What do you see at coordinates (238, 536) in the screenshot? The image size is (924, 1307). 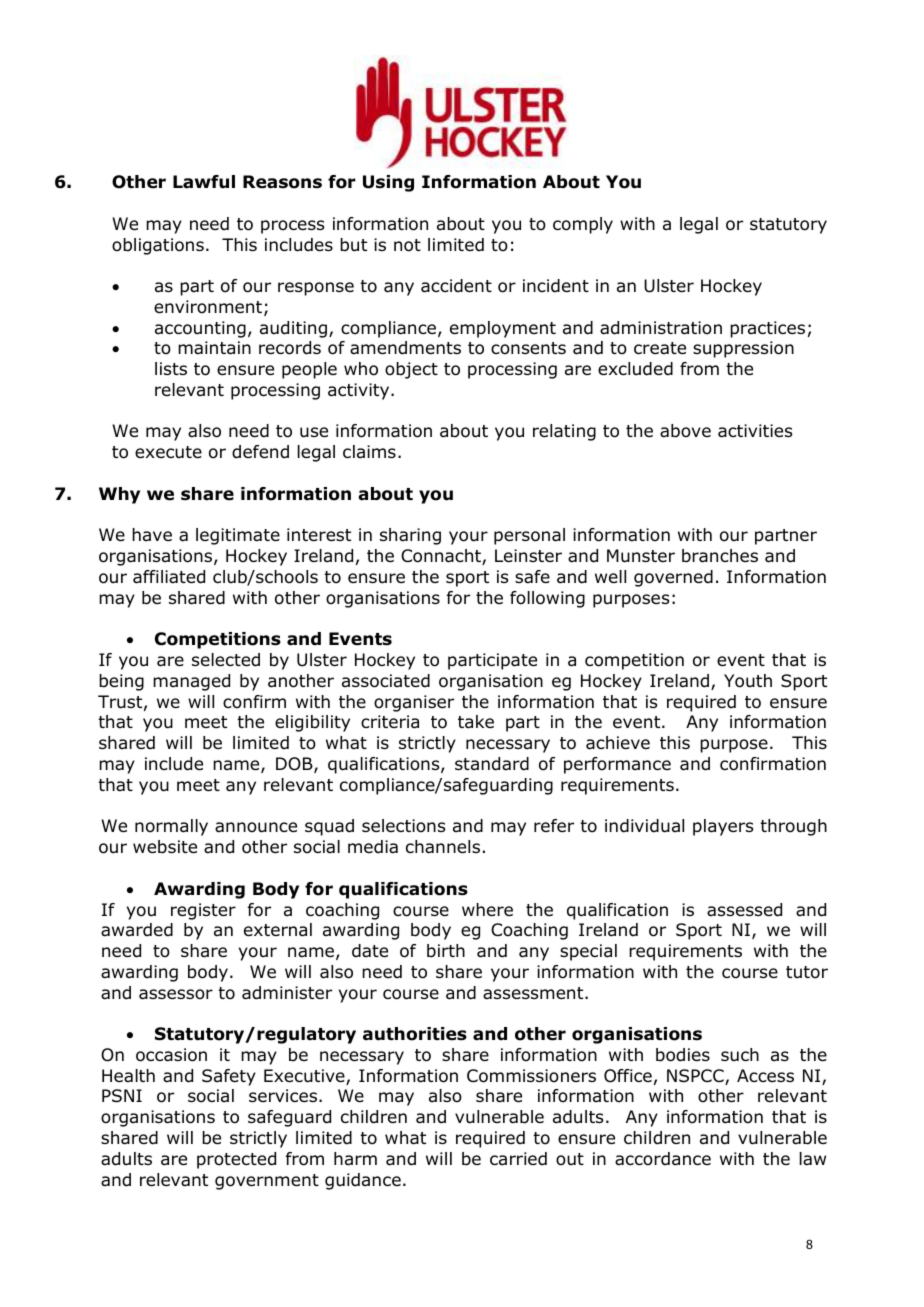 I see `legitimate` at bounding box center [238, 536].
